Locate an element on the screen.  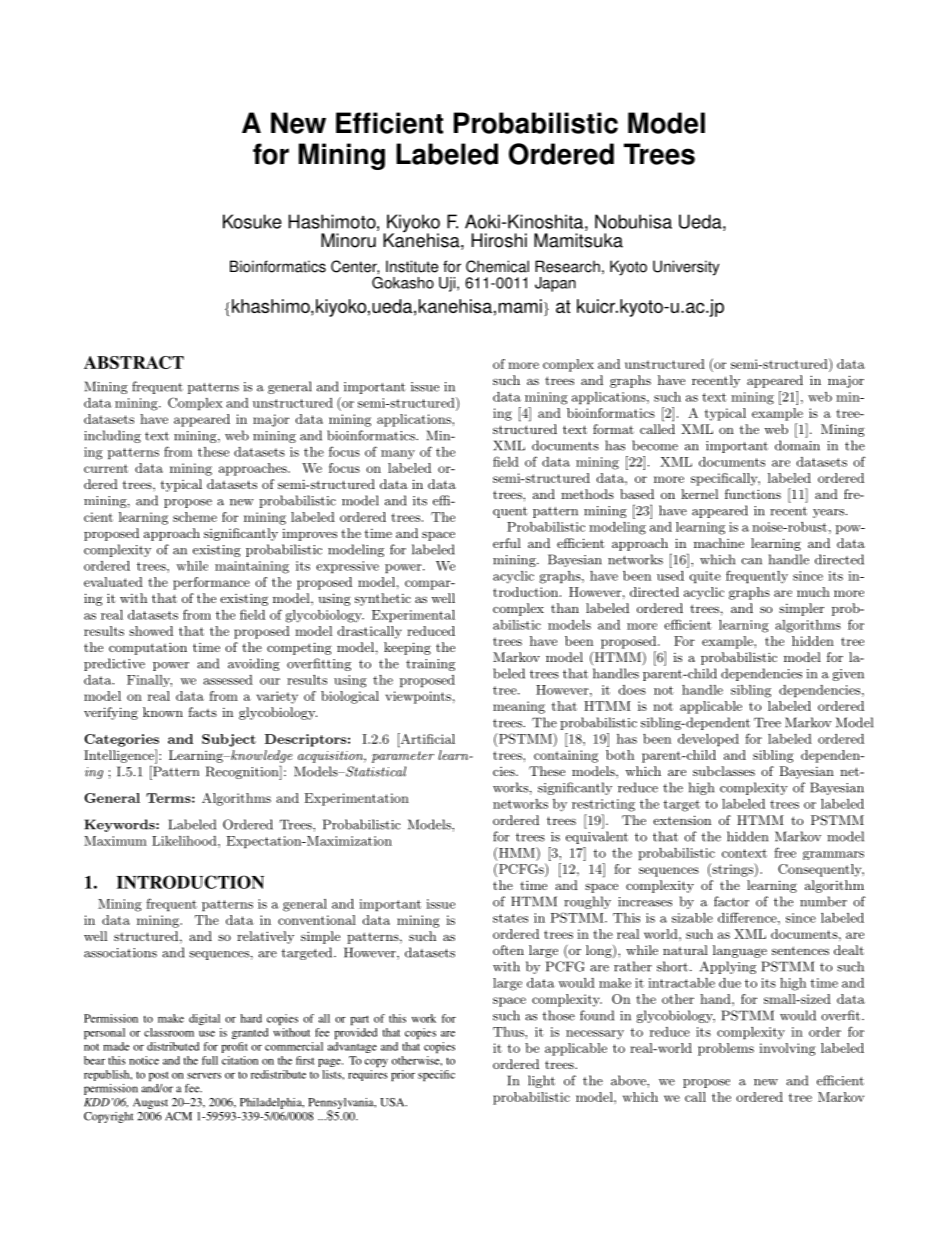
states is located at coordinates (510, 918).
